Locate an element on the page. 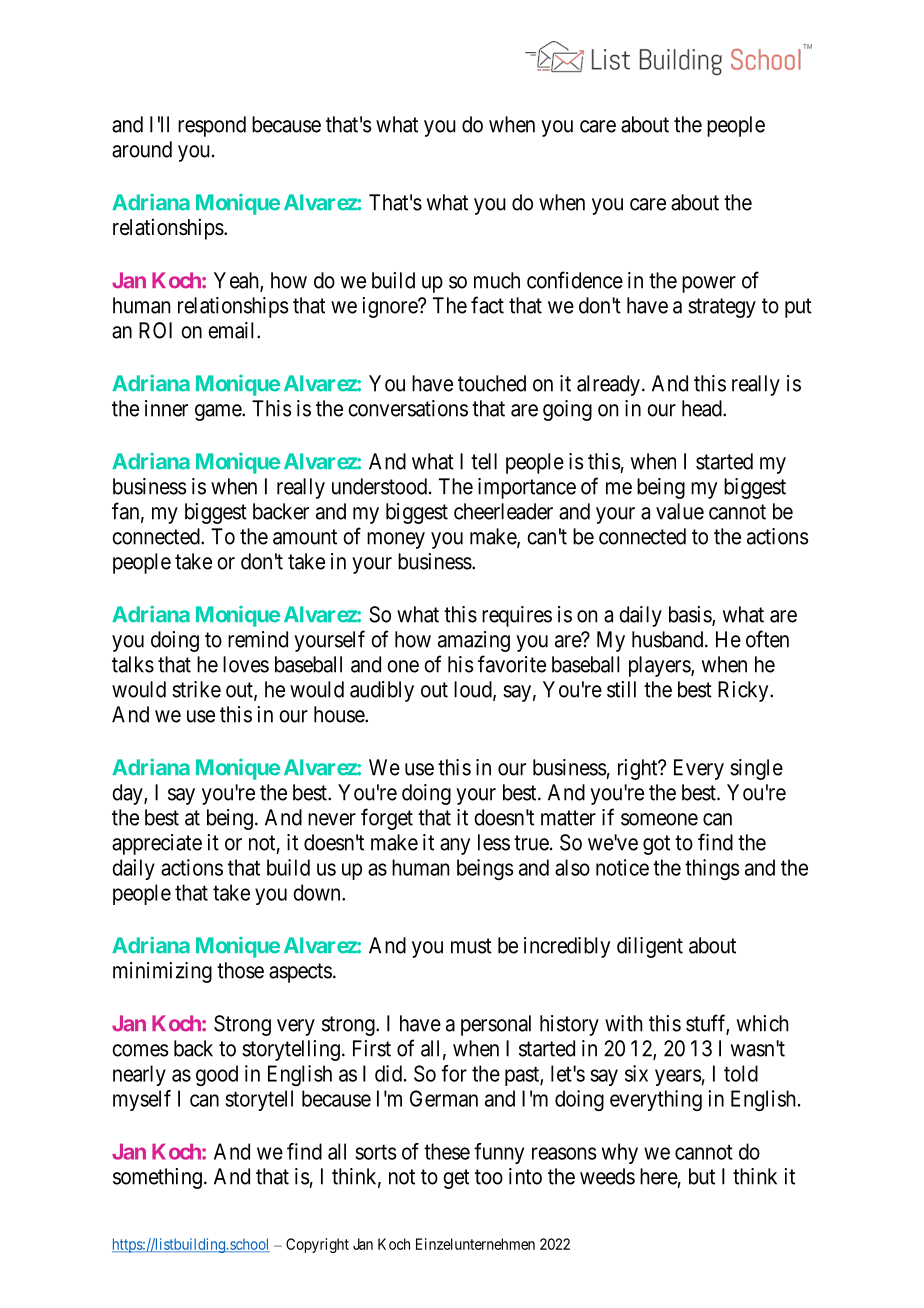  appreciate is located at coordinates (157, 844).
